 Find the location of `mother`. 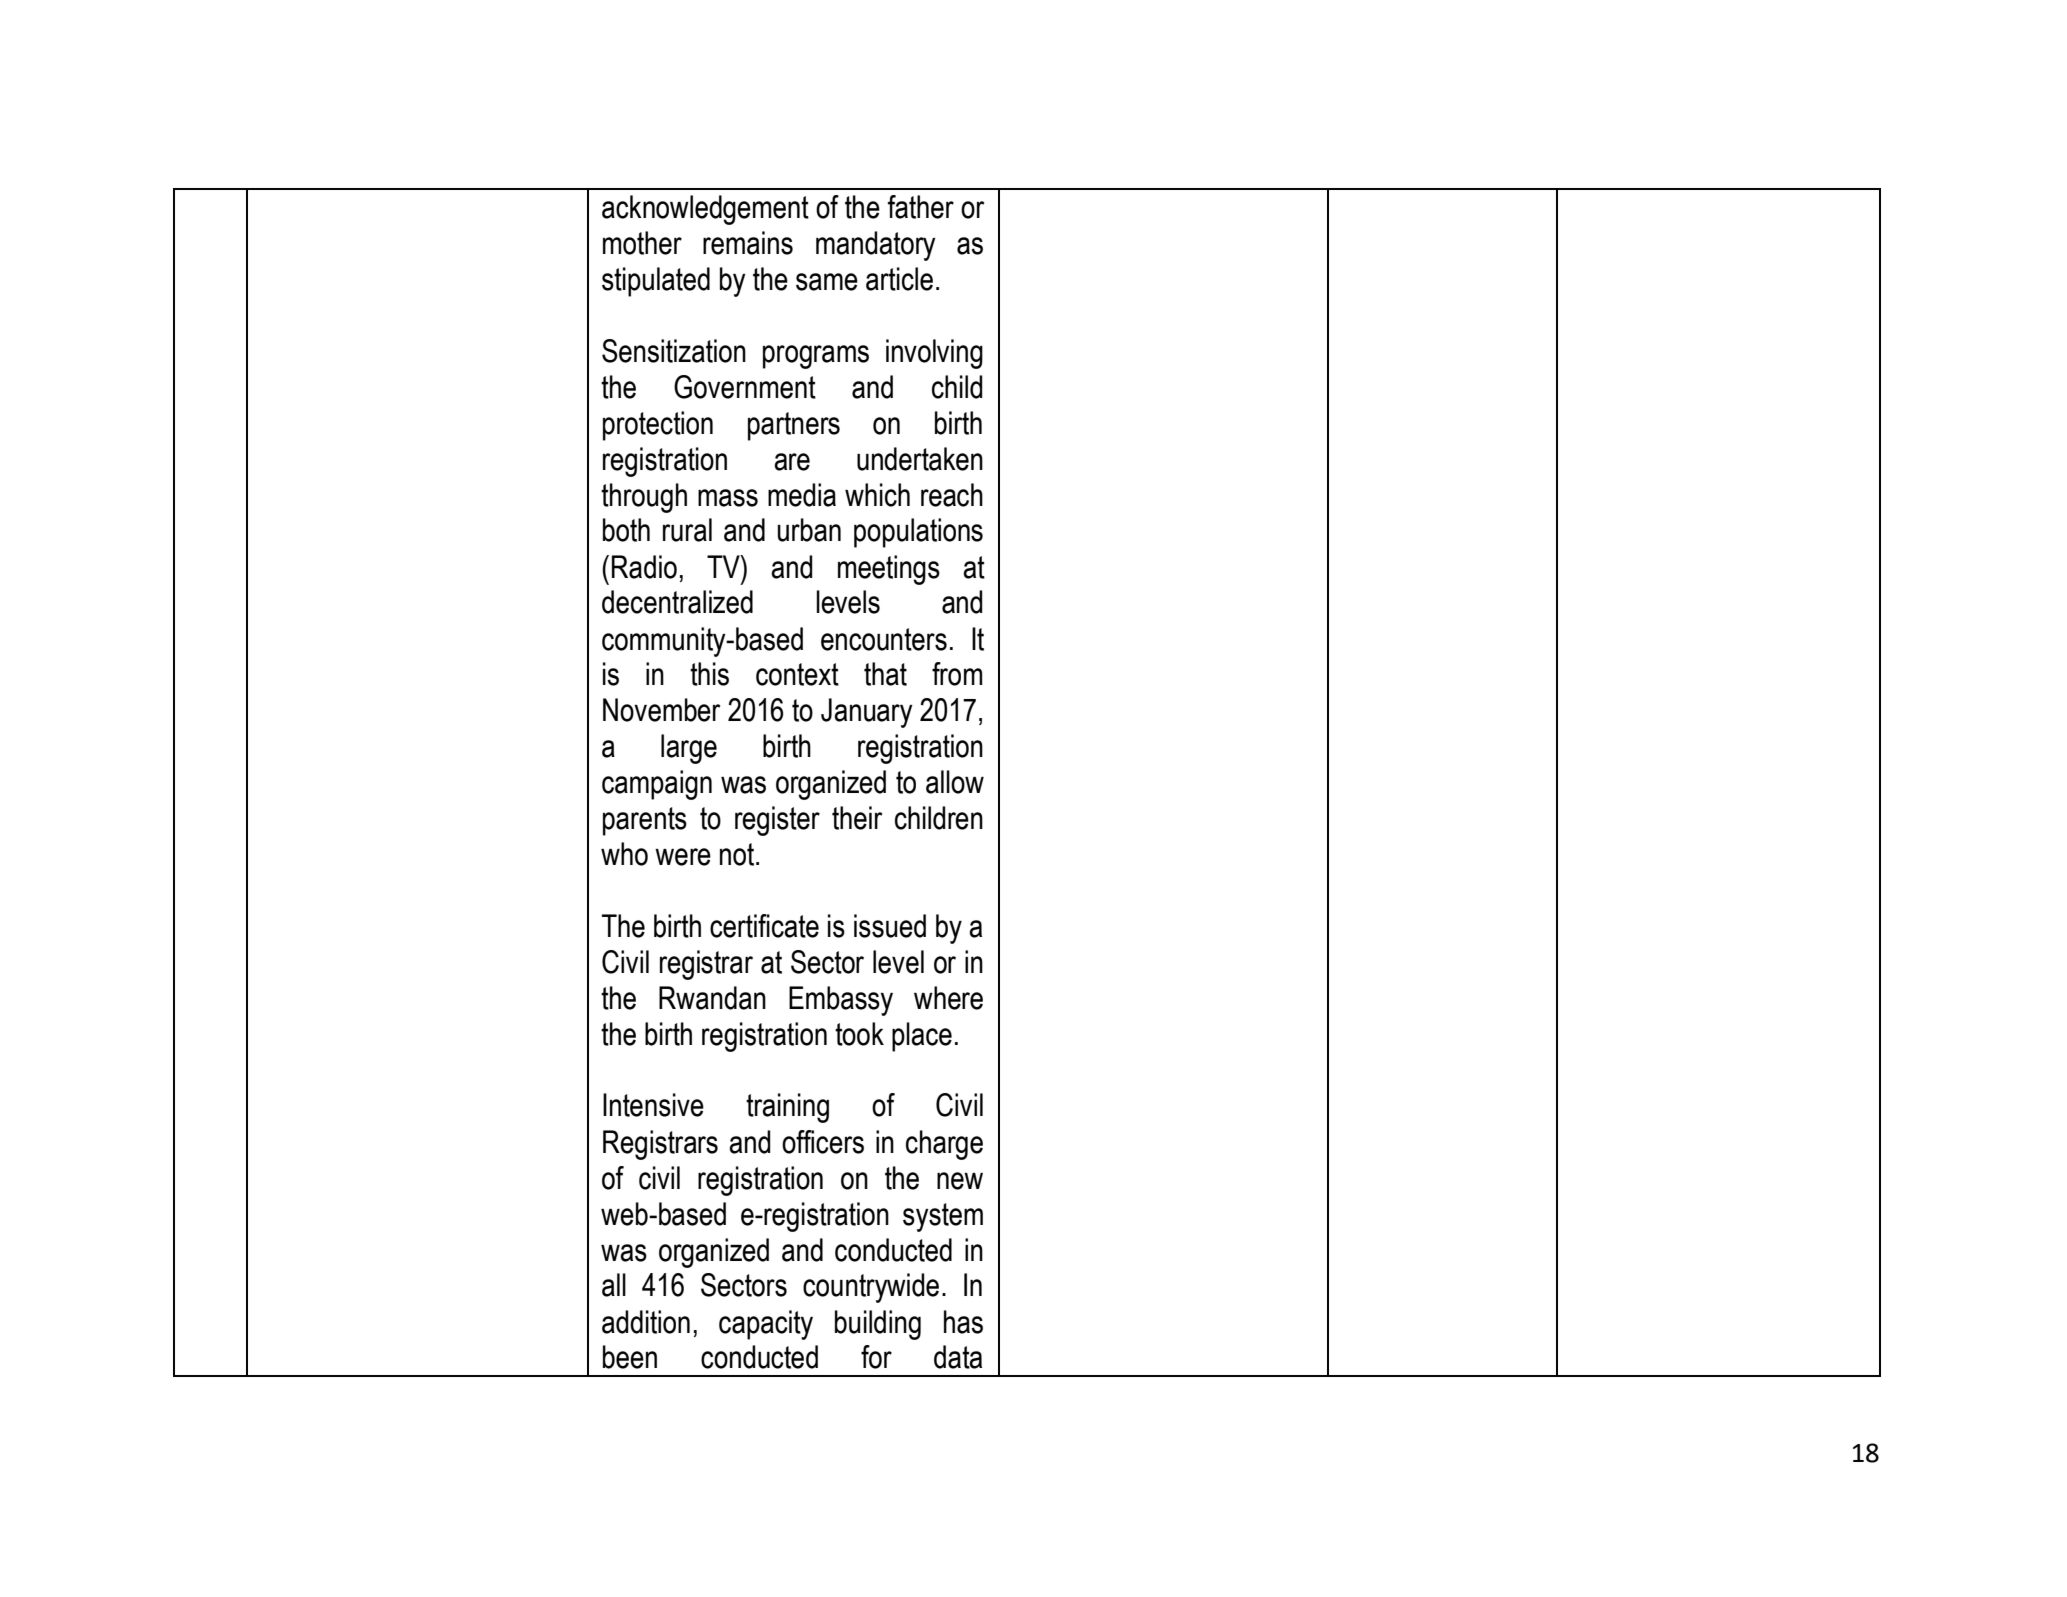

mother is located at coordinates (642, 243).
